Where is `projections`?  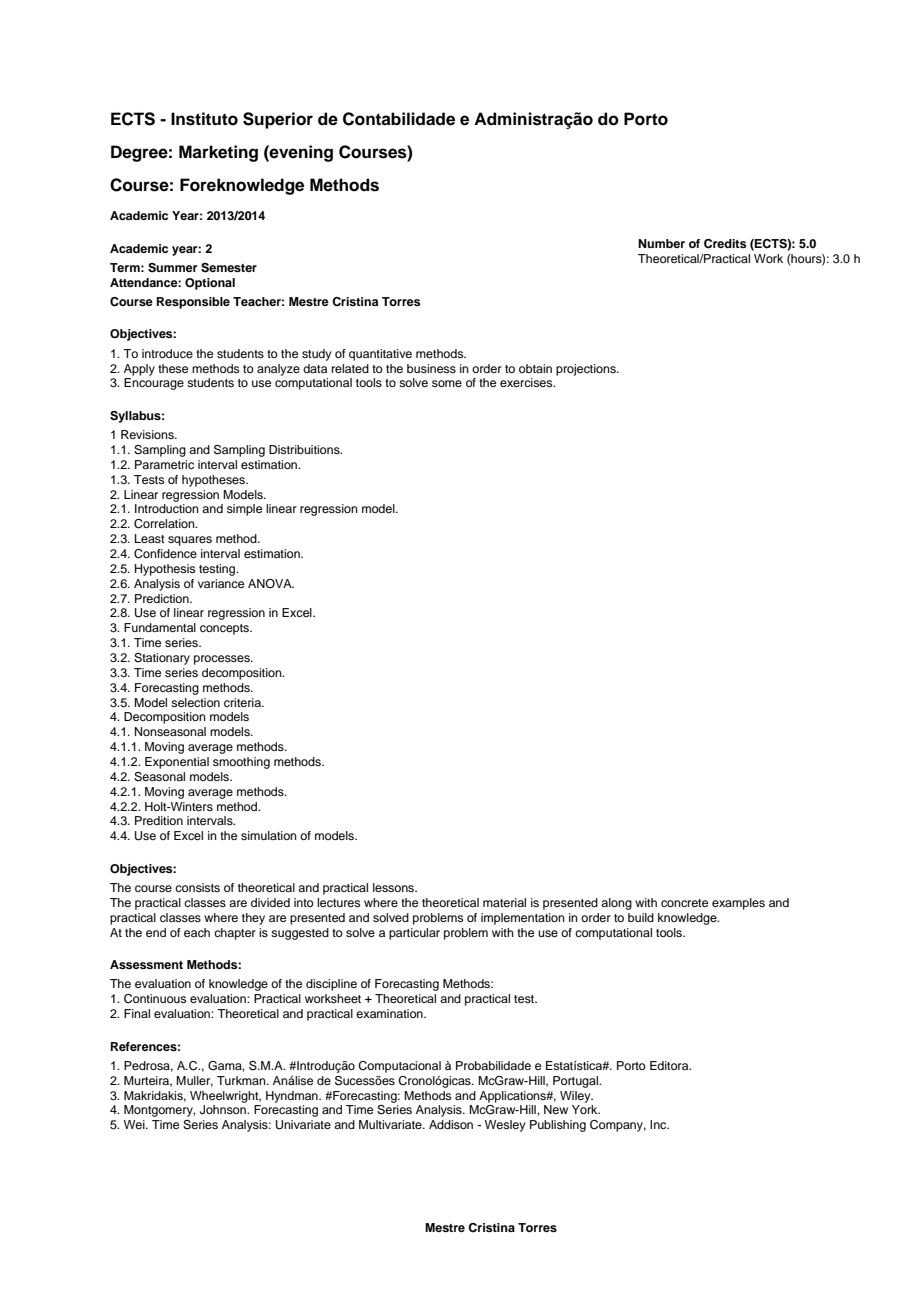
projections is located at coordinates (587, 370).
